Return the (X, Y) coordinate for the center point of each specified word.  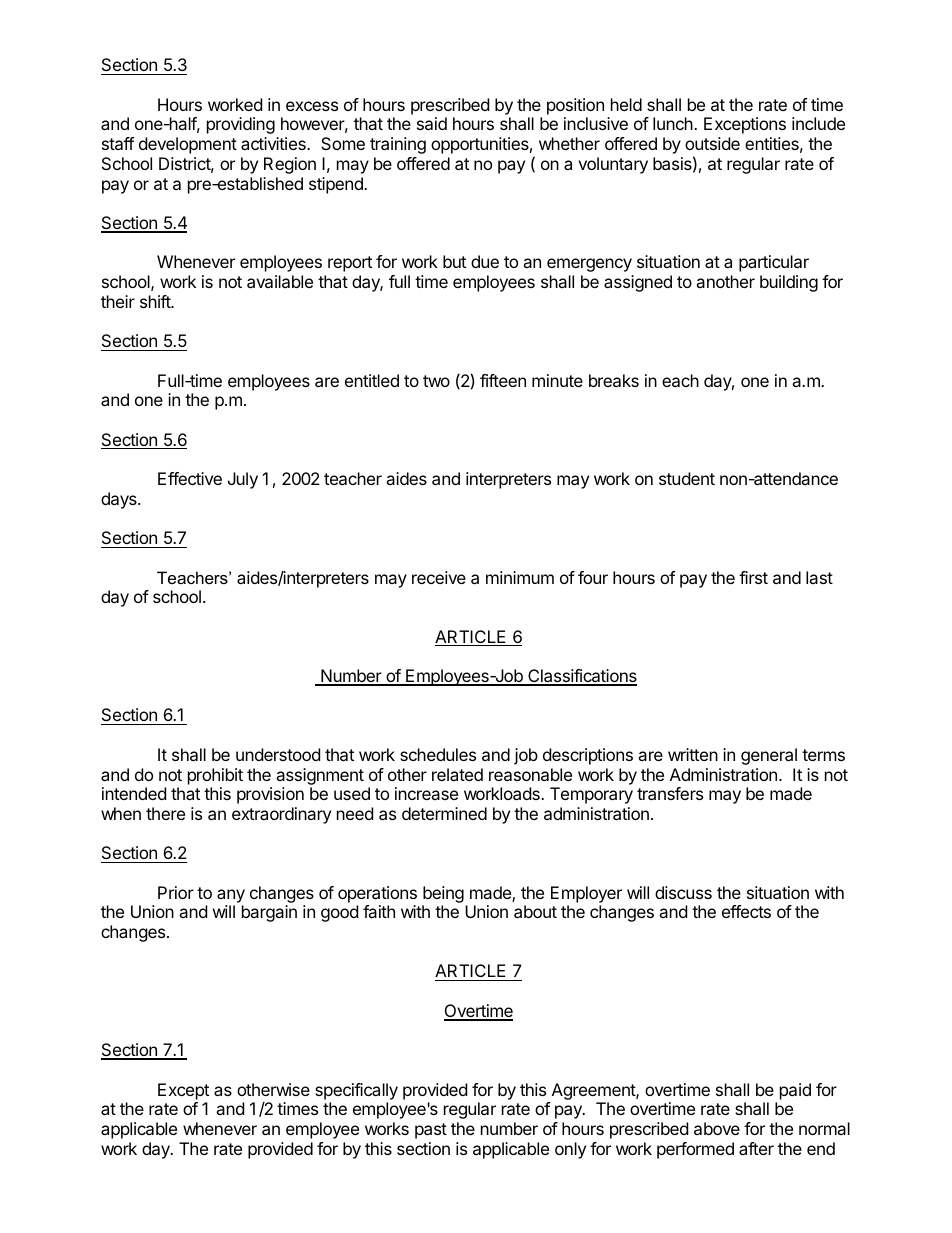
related (457, 774)
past (431, 1131)
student (687, 478)
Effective (190, 478)
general (769, 756)
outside (712, 143)
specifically (356, 1091)
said (432, 123)
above (717, 1128)
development (188, 145)
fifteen (503, 380)
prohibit (215, 776)
